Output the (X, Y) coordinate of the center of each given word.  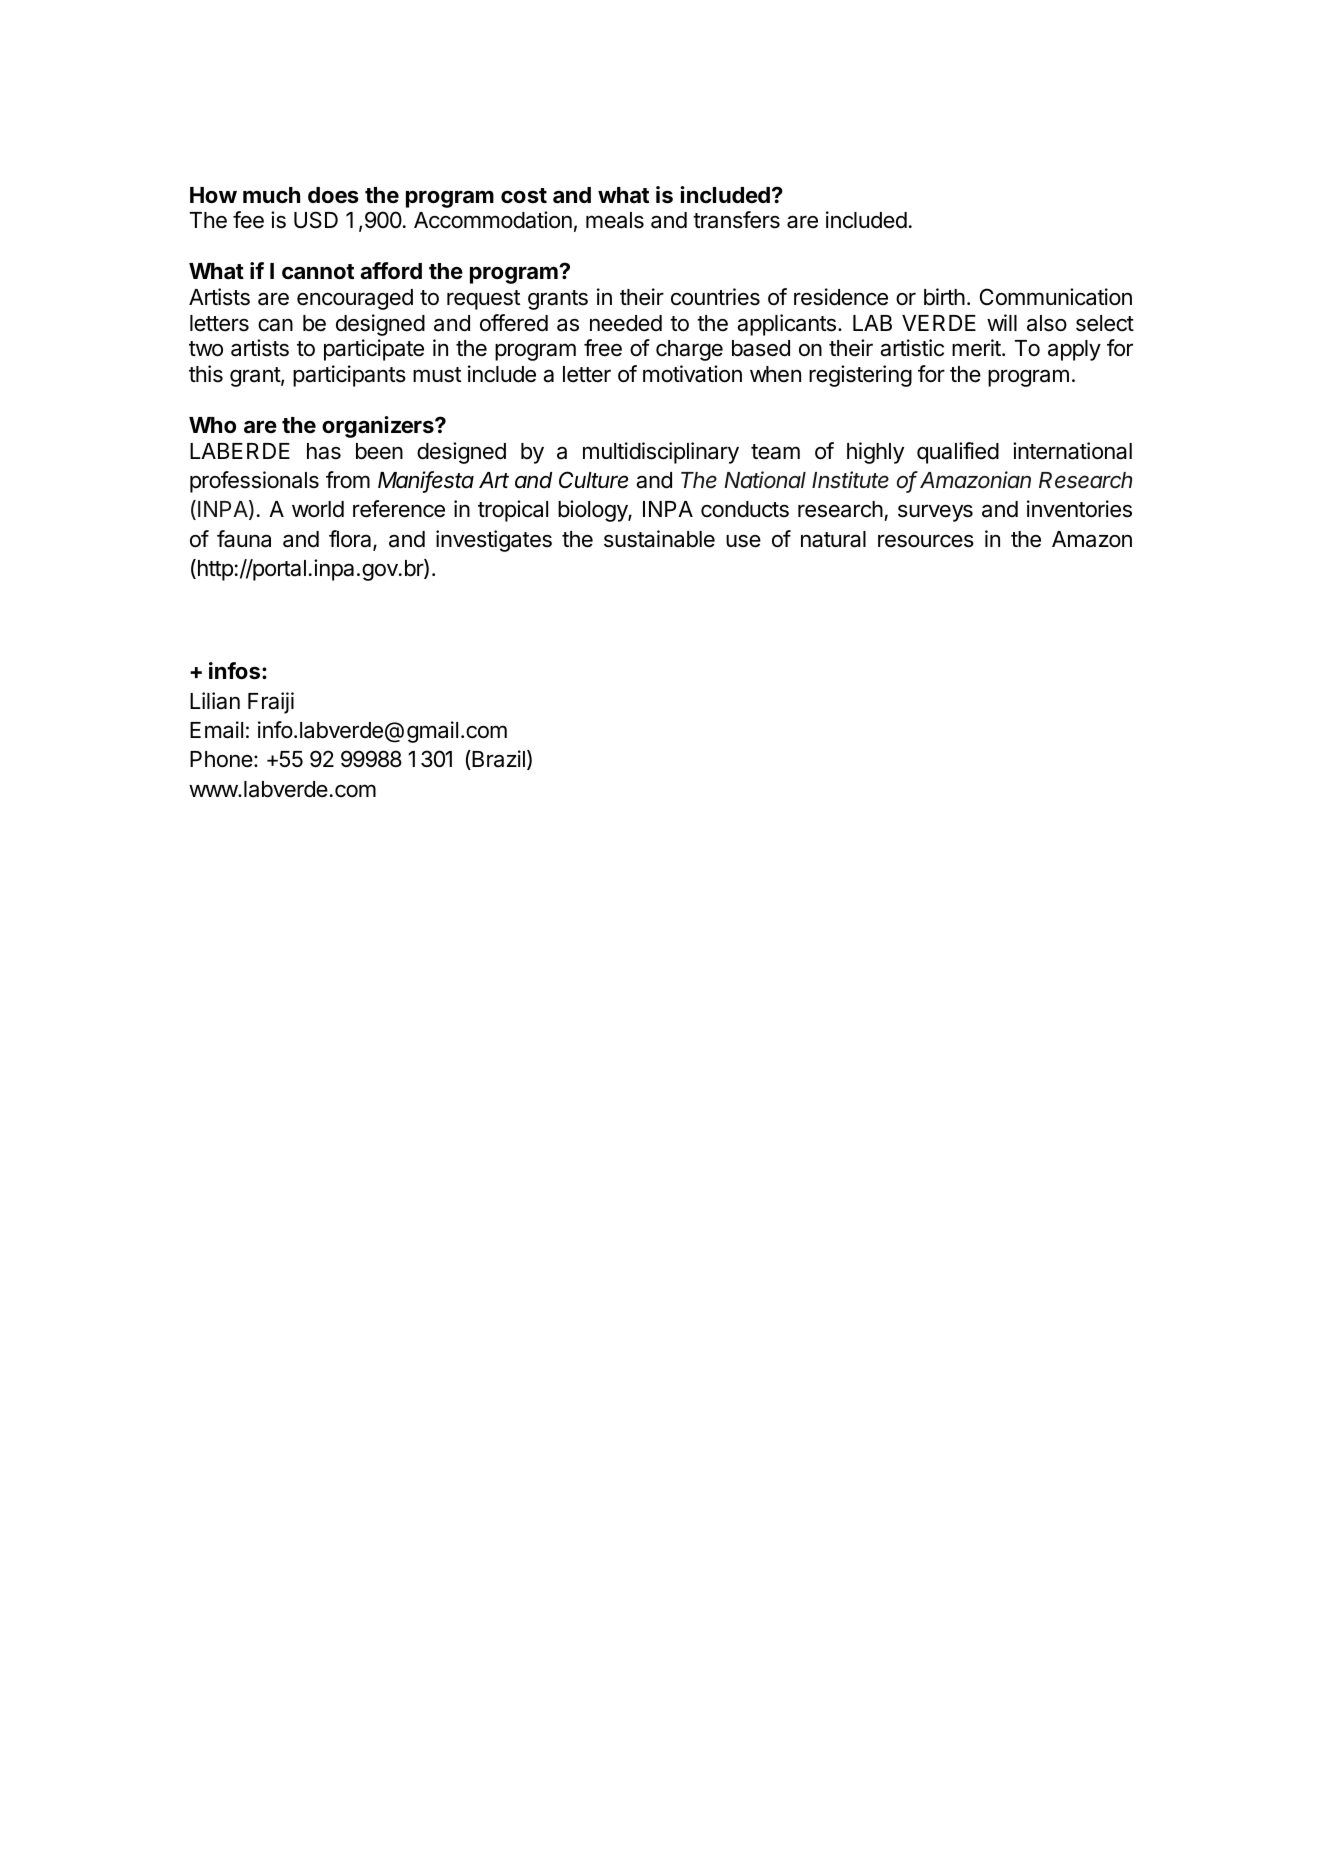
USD (316, 220)
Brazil (497, 760)
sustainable (659, 539)
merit (977, 348)
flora (351, 540)
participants (349, 376)
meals (615, 220)
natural (833, 539)
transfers (736, 220)
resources (926, 541)
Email (216, 730)
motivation (692, 374)
